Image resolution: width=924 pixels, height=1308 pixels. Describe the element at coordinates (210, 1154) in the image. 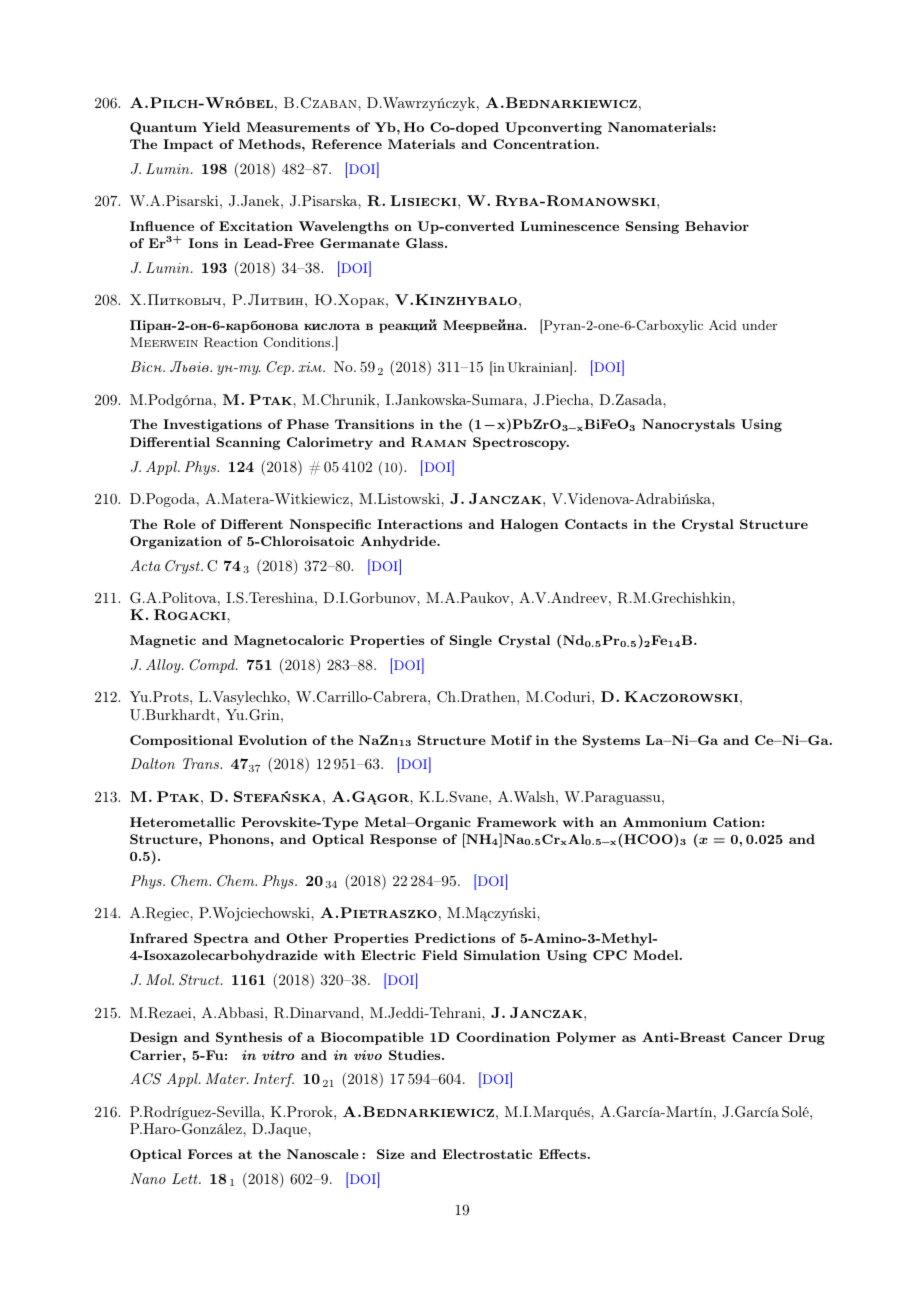

I see `Forces` at that location.
